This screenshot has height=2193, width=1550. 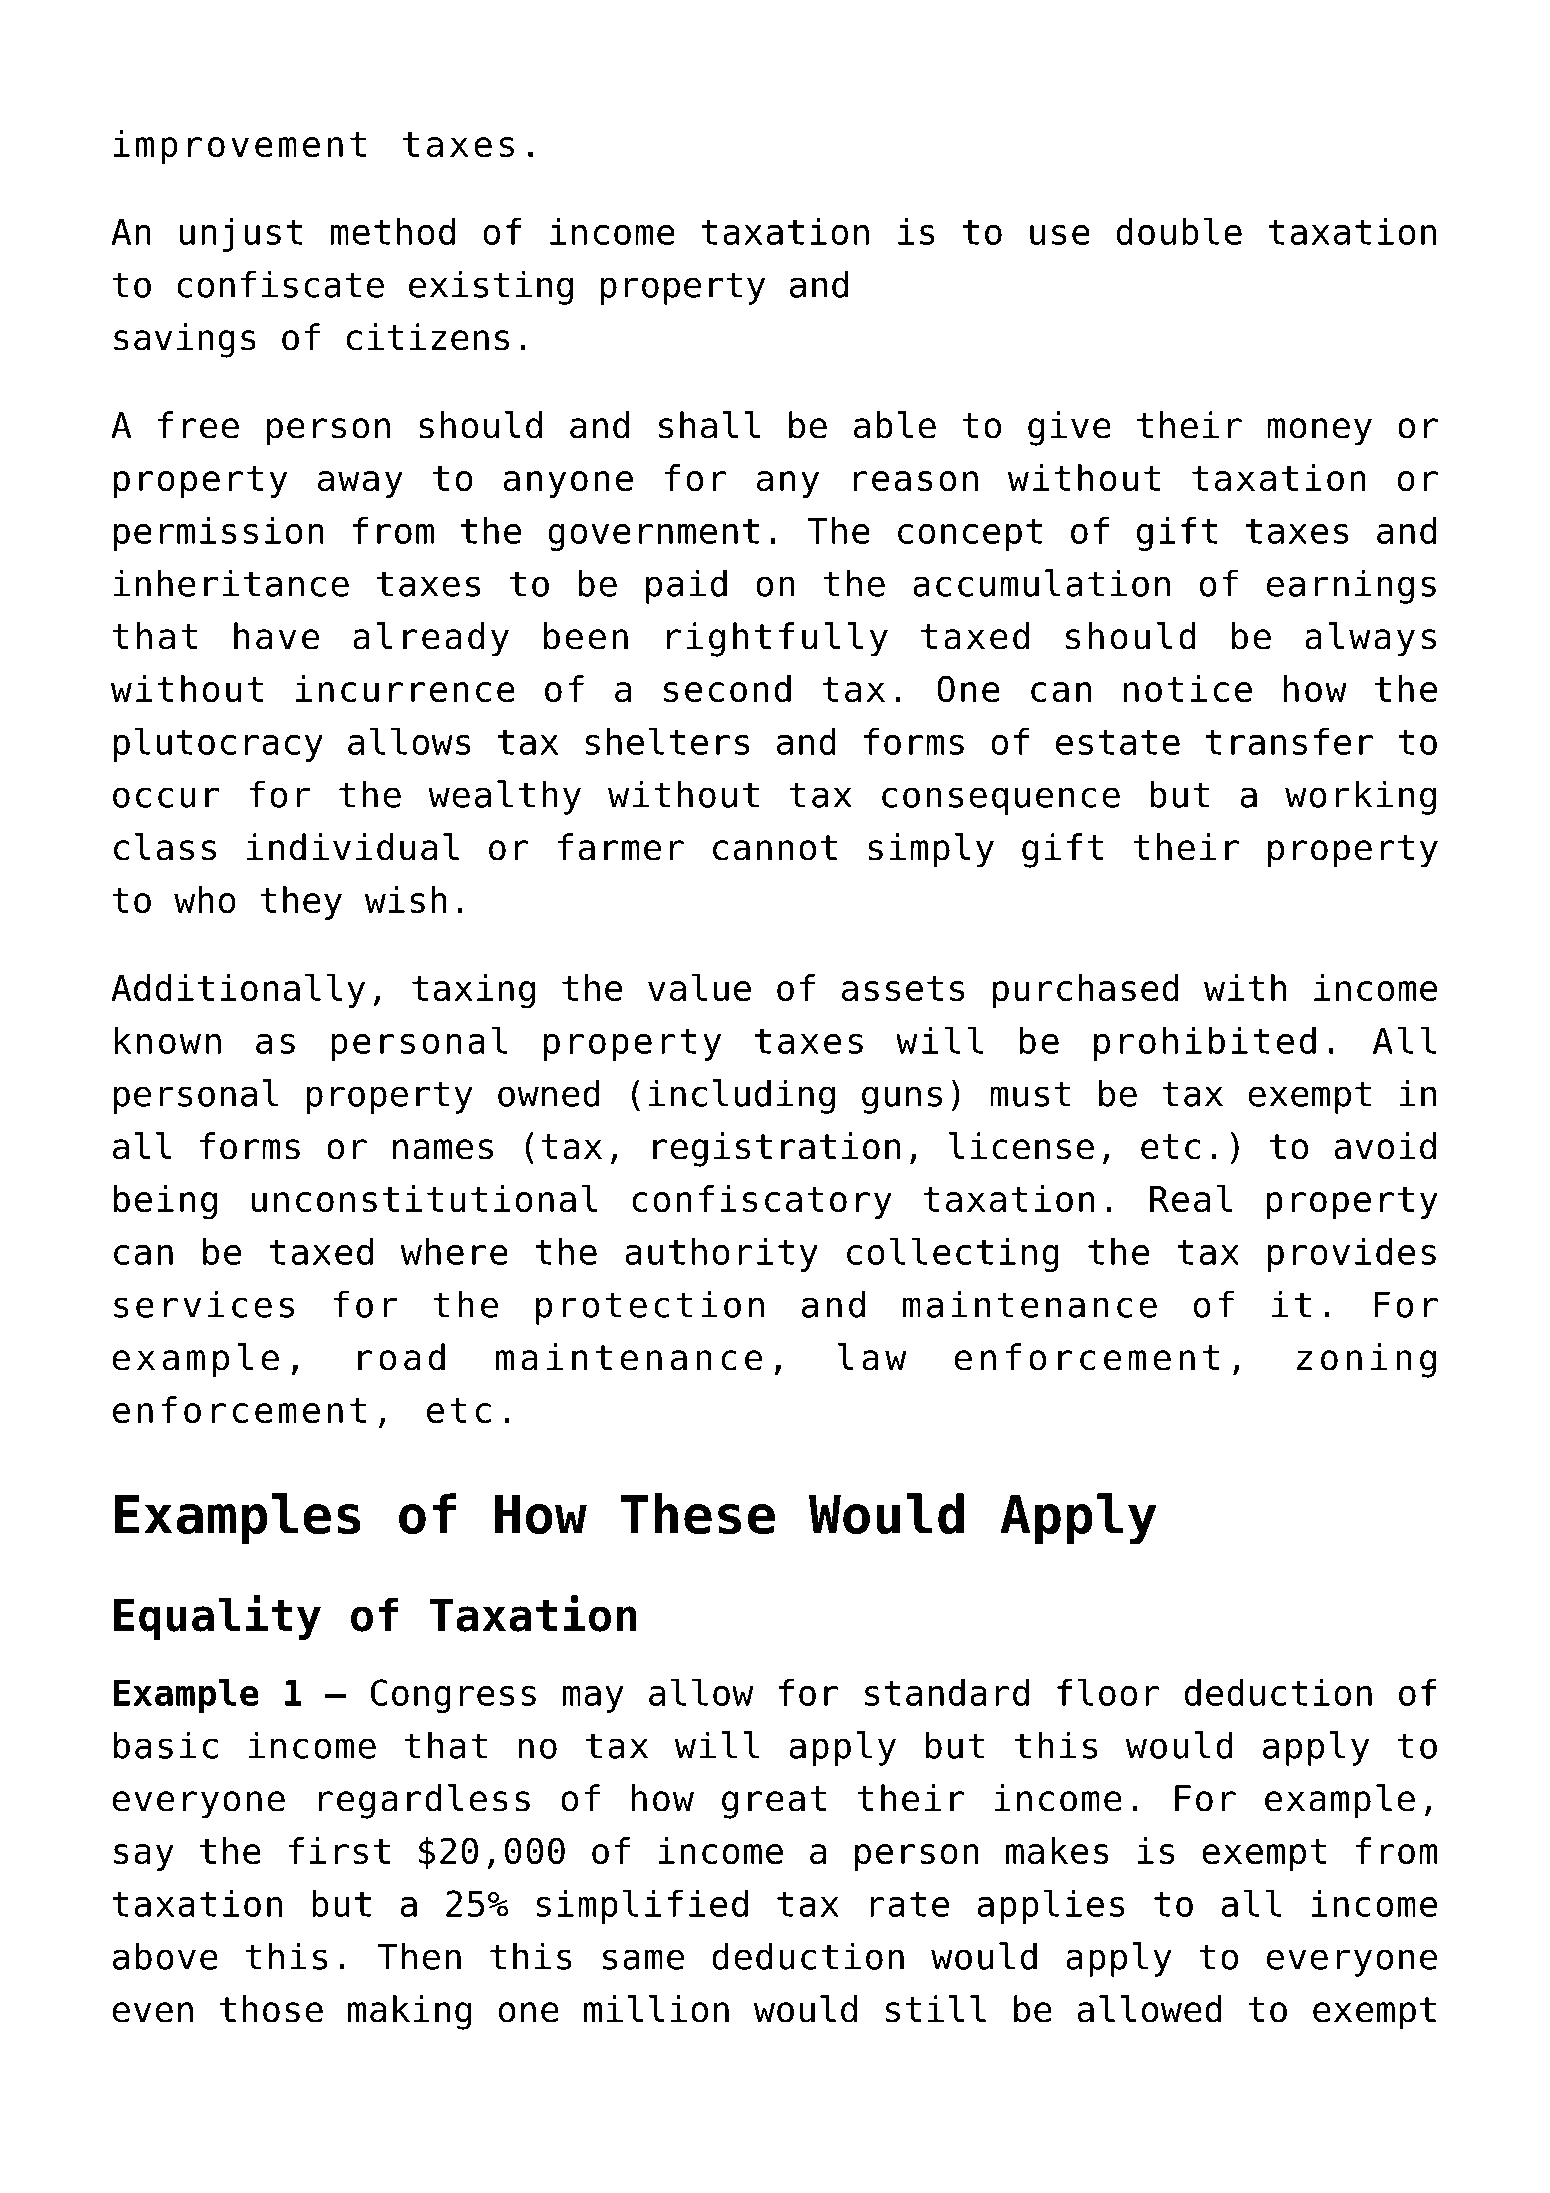 What do you see at coordinates (491, 287) in the screenshot?
I see `existing` at bounding box center [491, 287].
